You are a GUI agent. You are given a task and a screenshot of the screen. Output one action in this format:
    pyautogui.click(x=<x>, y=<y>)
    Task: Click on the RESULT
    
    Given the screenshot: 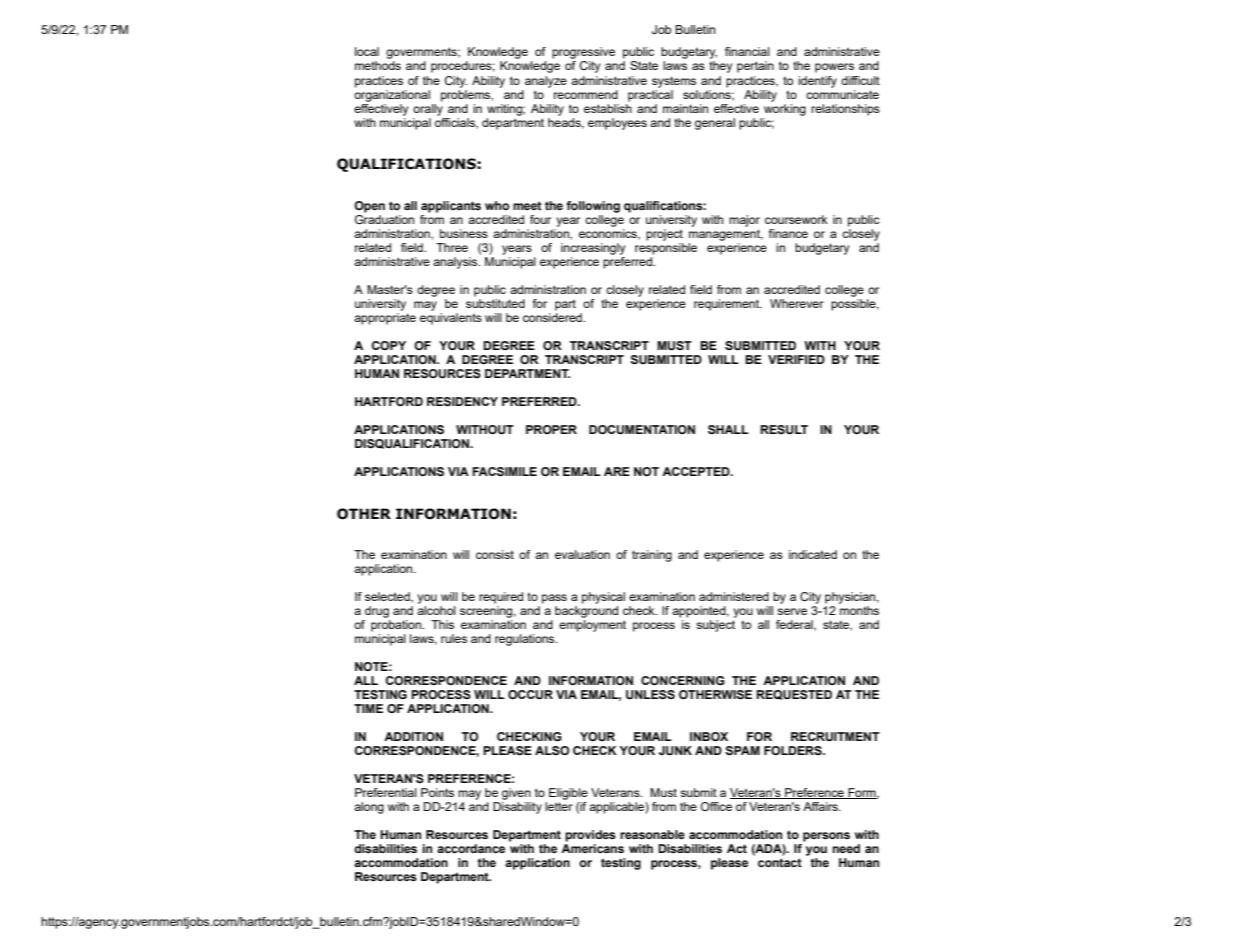 What is the action you would take?
    pyautogui.click(x=784, y=430)
